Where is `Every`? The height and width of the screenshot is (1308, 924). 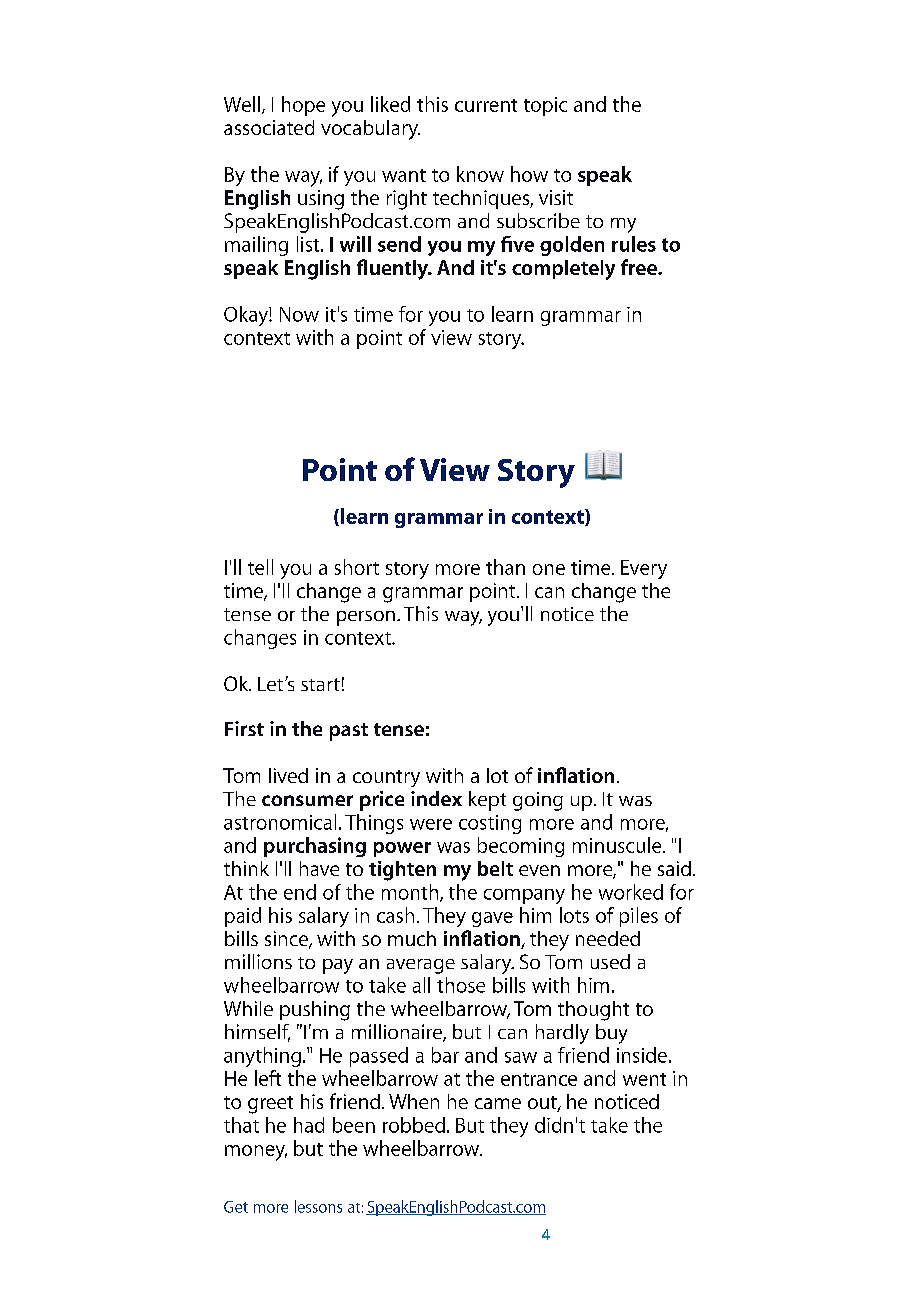
Every is located at coordinates (644, 569).
